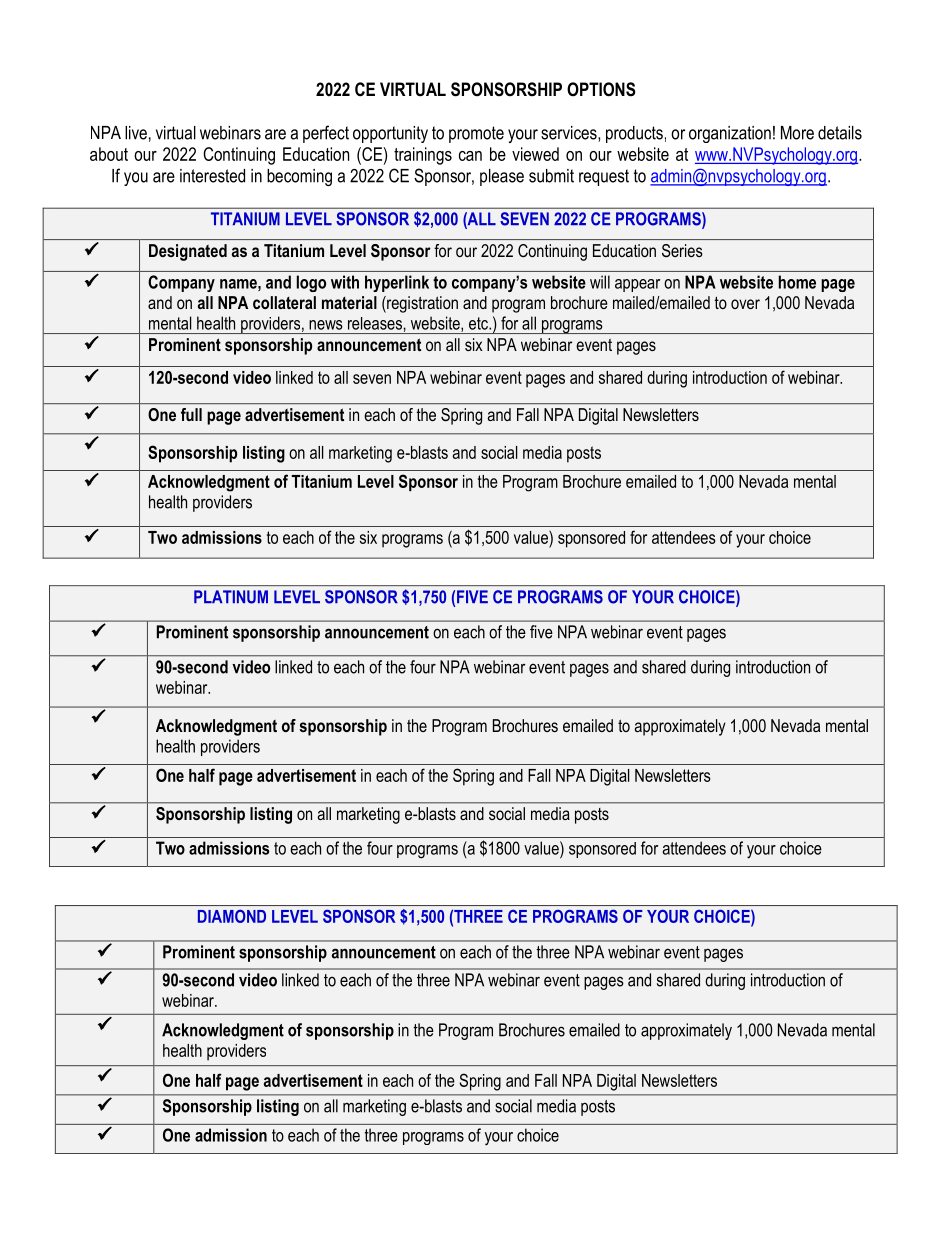 This image has width=952, height=1233. Describe the element at coordinates (745, 304) in the image. I see `over` at that location.
